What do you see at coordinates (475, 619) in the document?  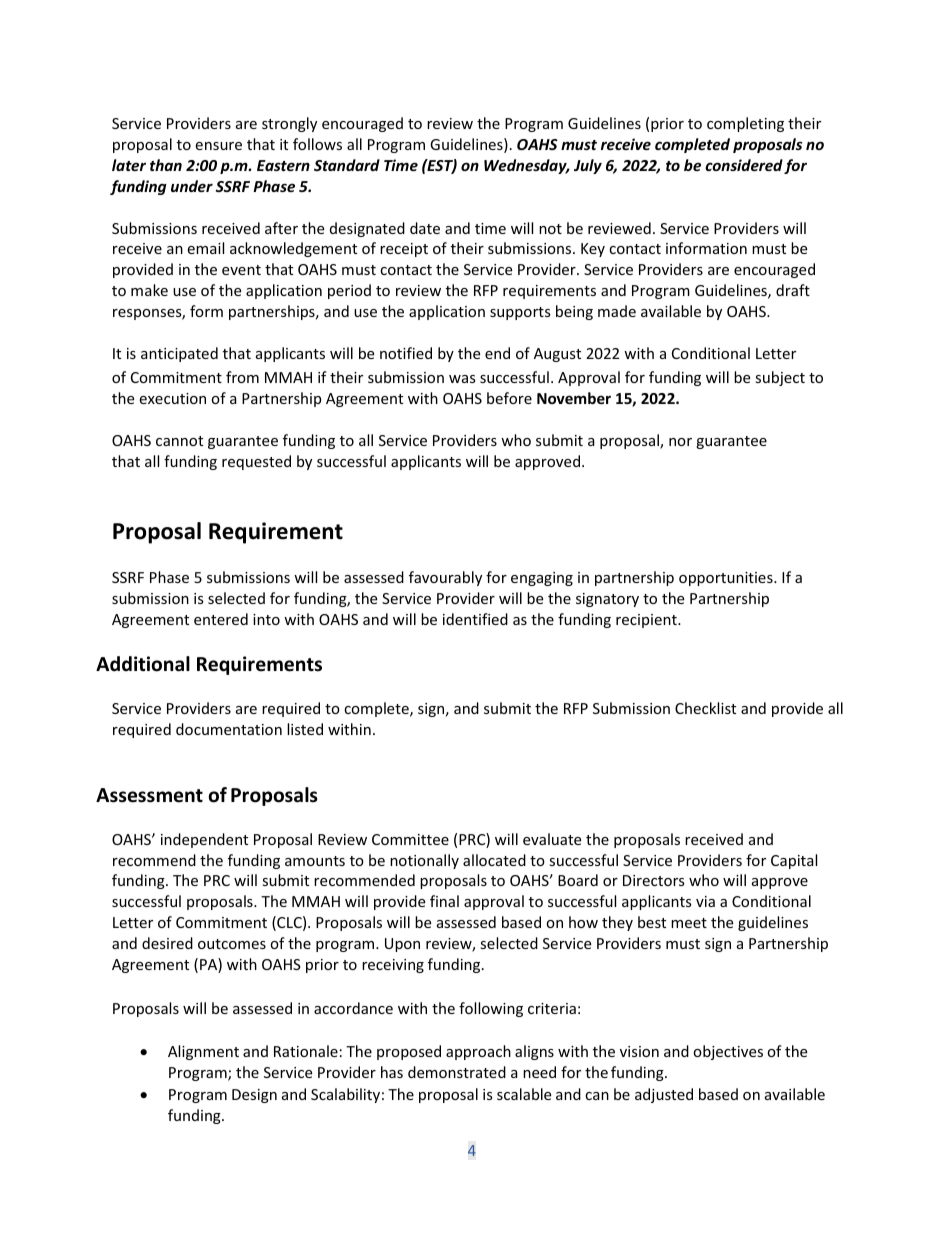 I see `identified` at bounding box center [475, 619].
